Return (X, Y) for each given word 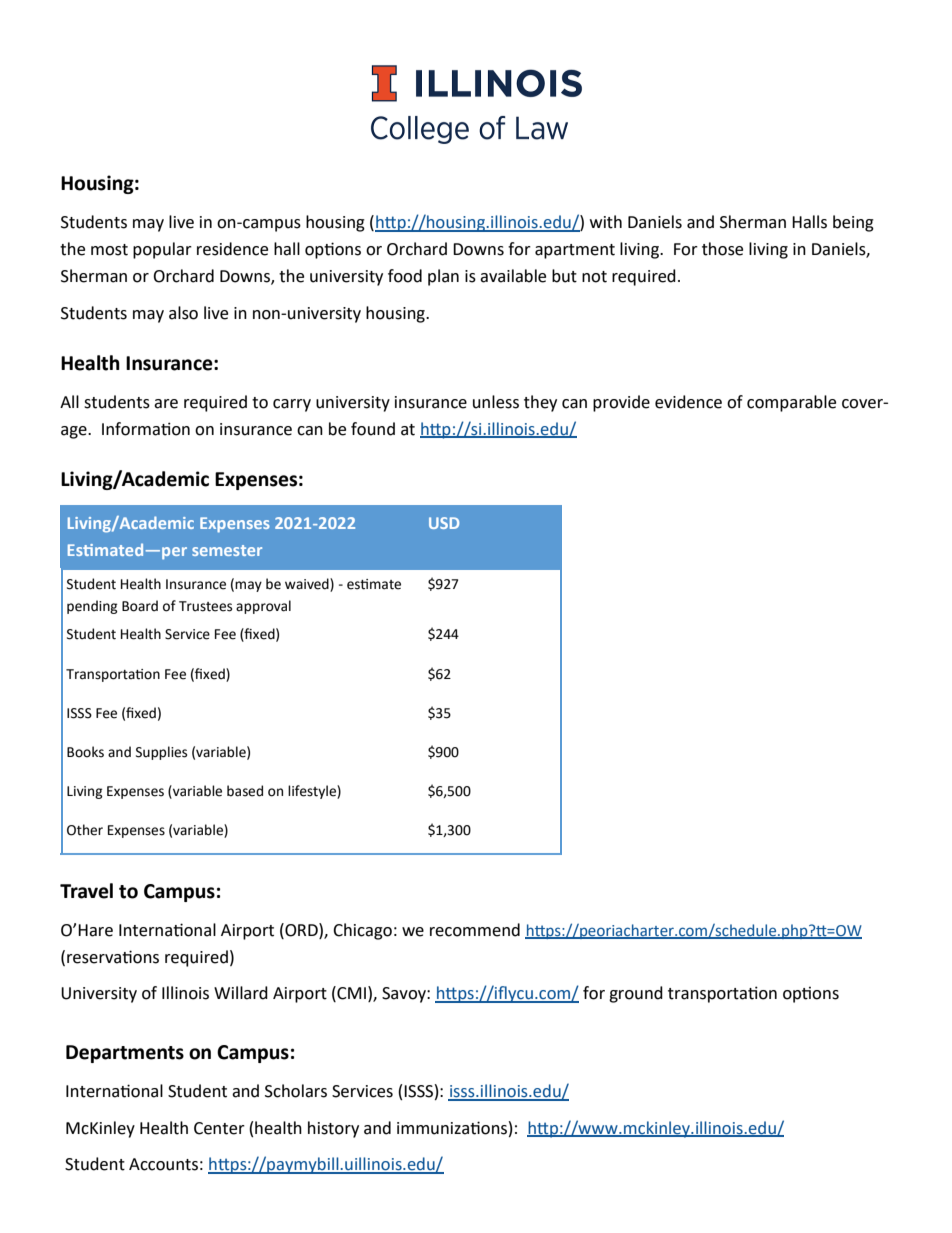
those (722, 249)
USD (444, 523)
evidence (688, 402)
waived (308, 584)
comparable (791, 403)
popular (162, 250)
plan (443, 277)
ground (636, 994)
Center (219, 1128)
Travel (86, 891)
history (333, 1129)
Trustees (205, 606)
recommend (475, 930)
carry (292, 405)
